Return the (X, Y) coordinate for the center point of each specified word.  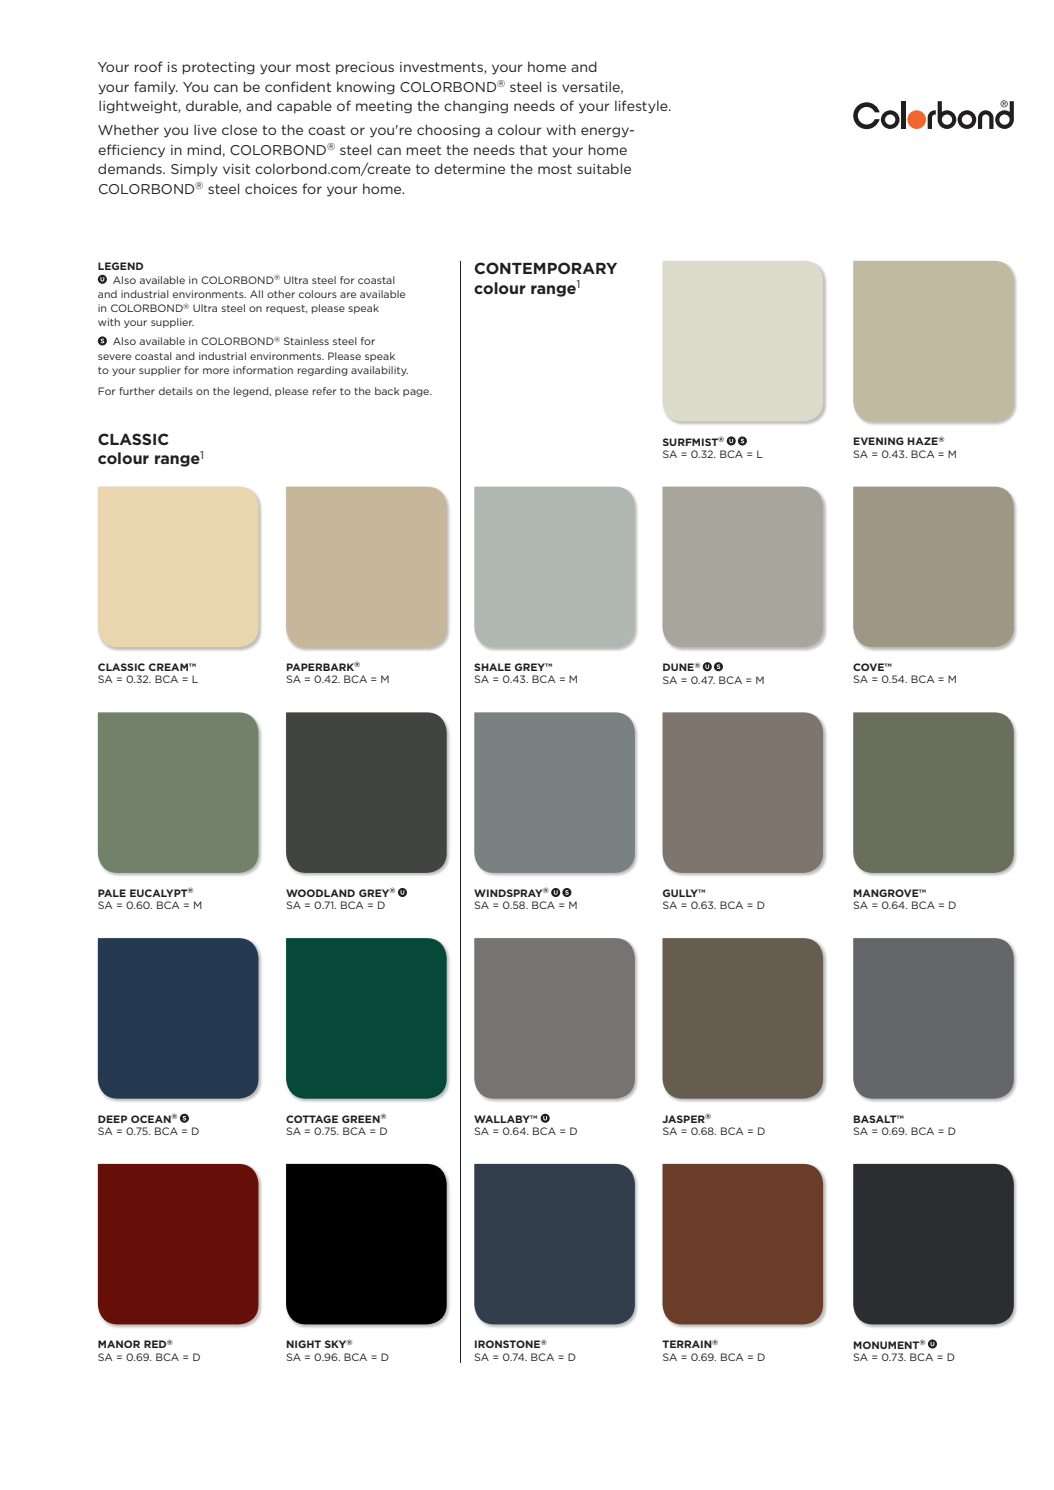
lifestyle (642, 107)
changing (476, 107)
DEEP (112, 1119)
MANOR (119, 1344)
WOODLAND (320, 893)
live (205, 129)
